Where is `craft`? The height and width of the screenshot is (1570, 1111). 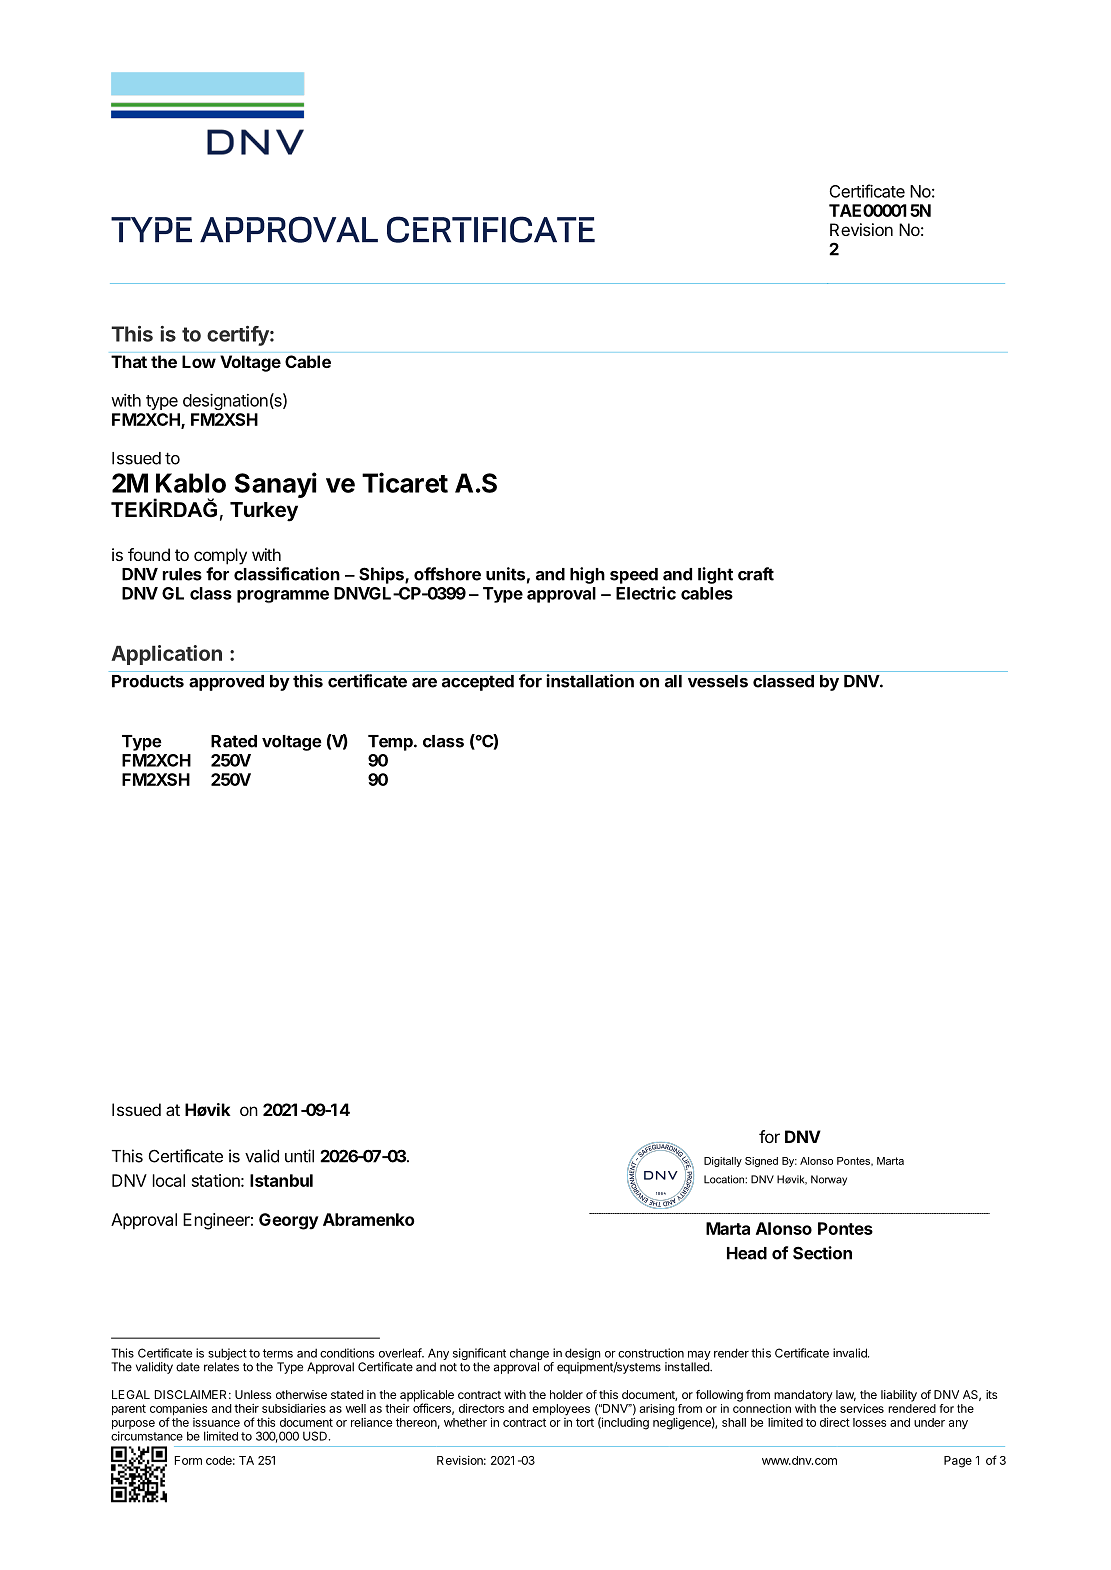
craft is located at coordinates (756, 574).
